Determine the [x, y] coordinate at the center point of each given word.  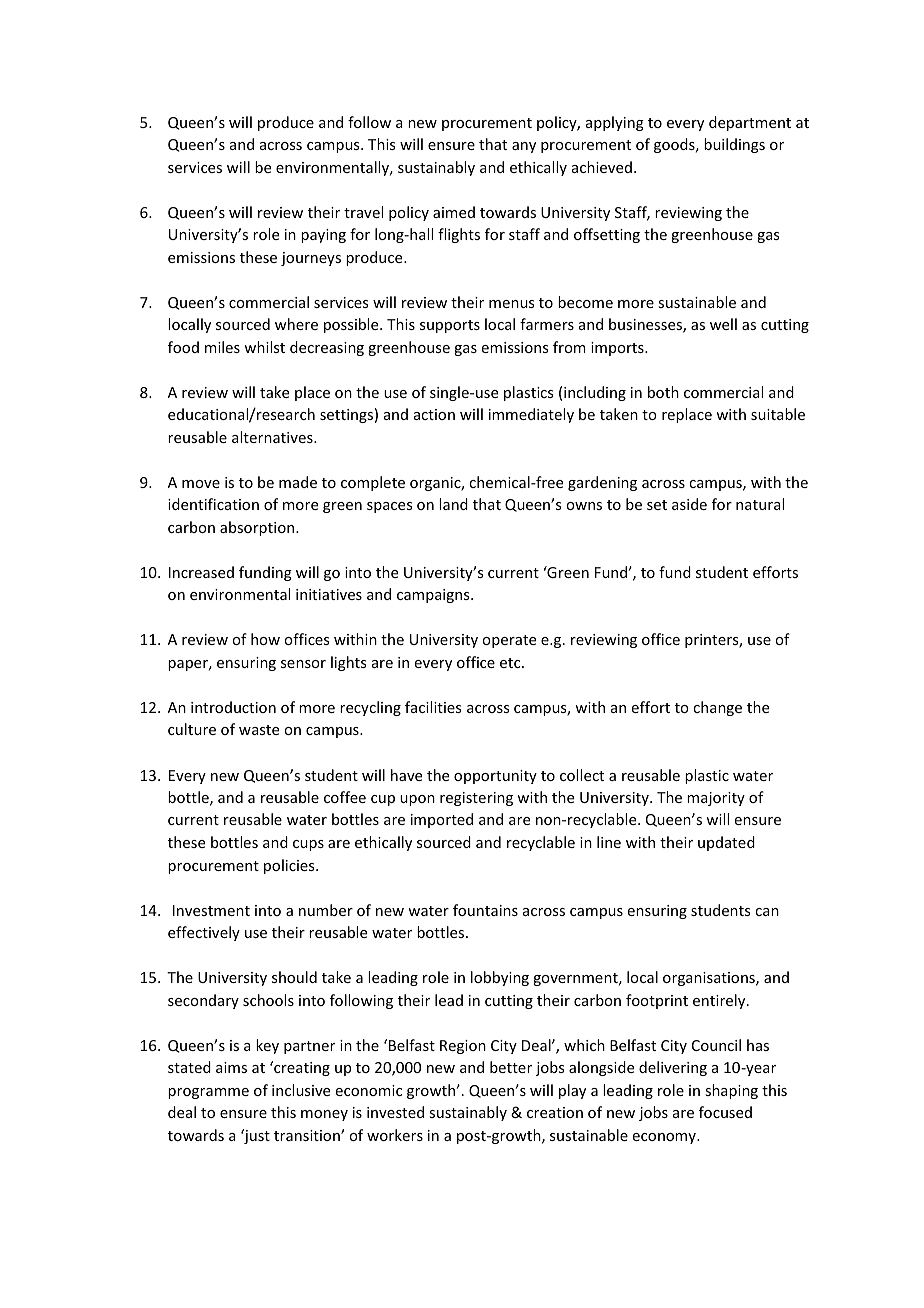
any [524, 147]
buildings [734, 145]
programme [208, 1093]
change [717, 708]
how [265, 639]
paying [323, 236]
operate [509, 641]
